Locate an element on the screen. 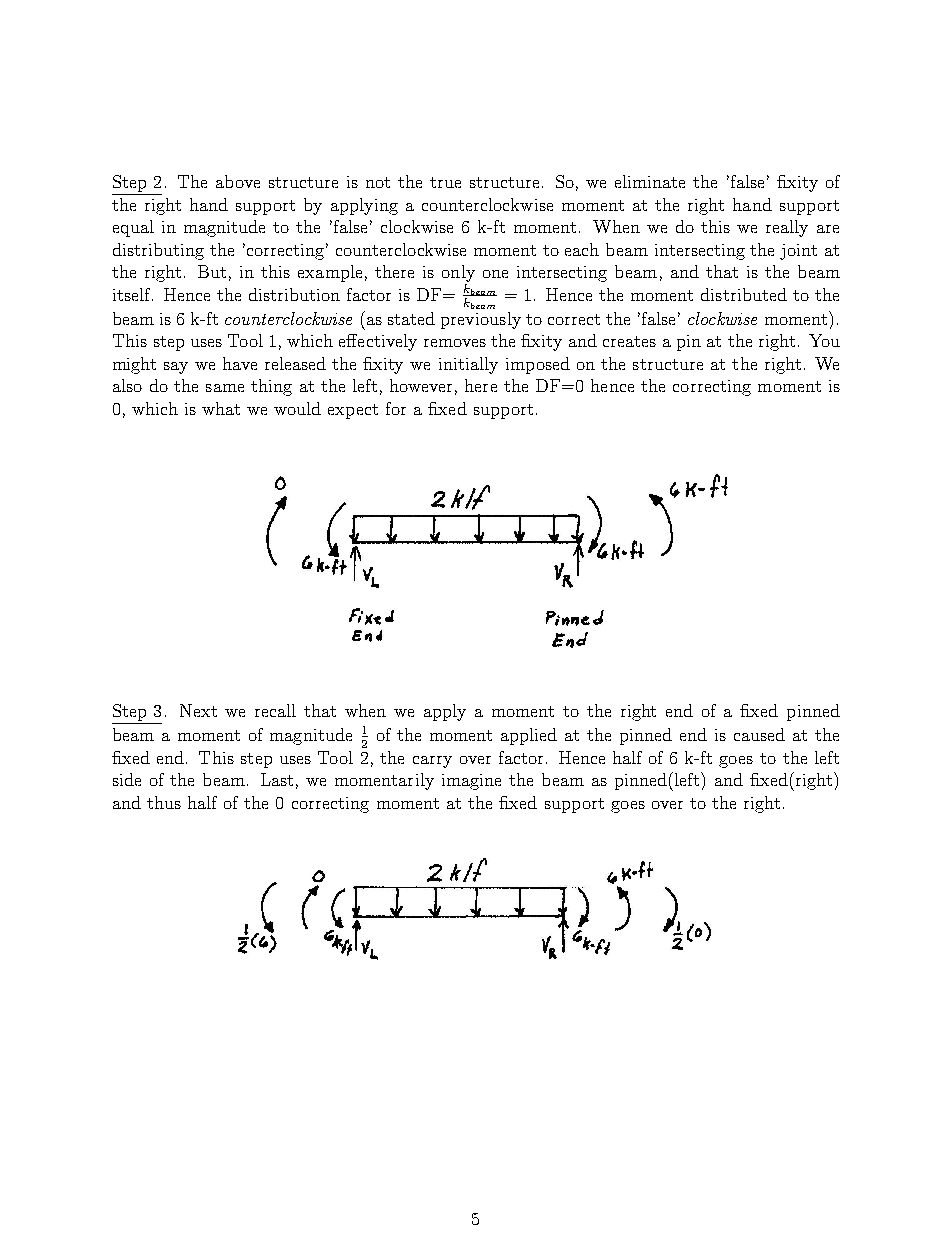 Image resolution: width=952 pixels, height=1233 pixels. for is located at coordinates (396, 408).
